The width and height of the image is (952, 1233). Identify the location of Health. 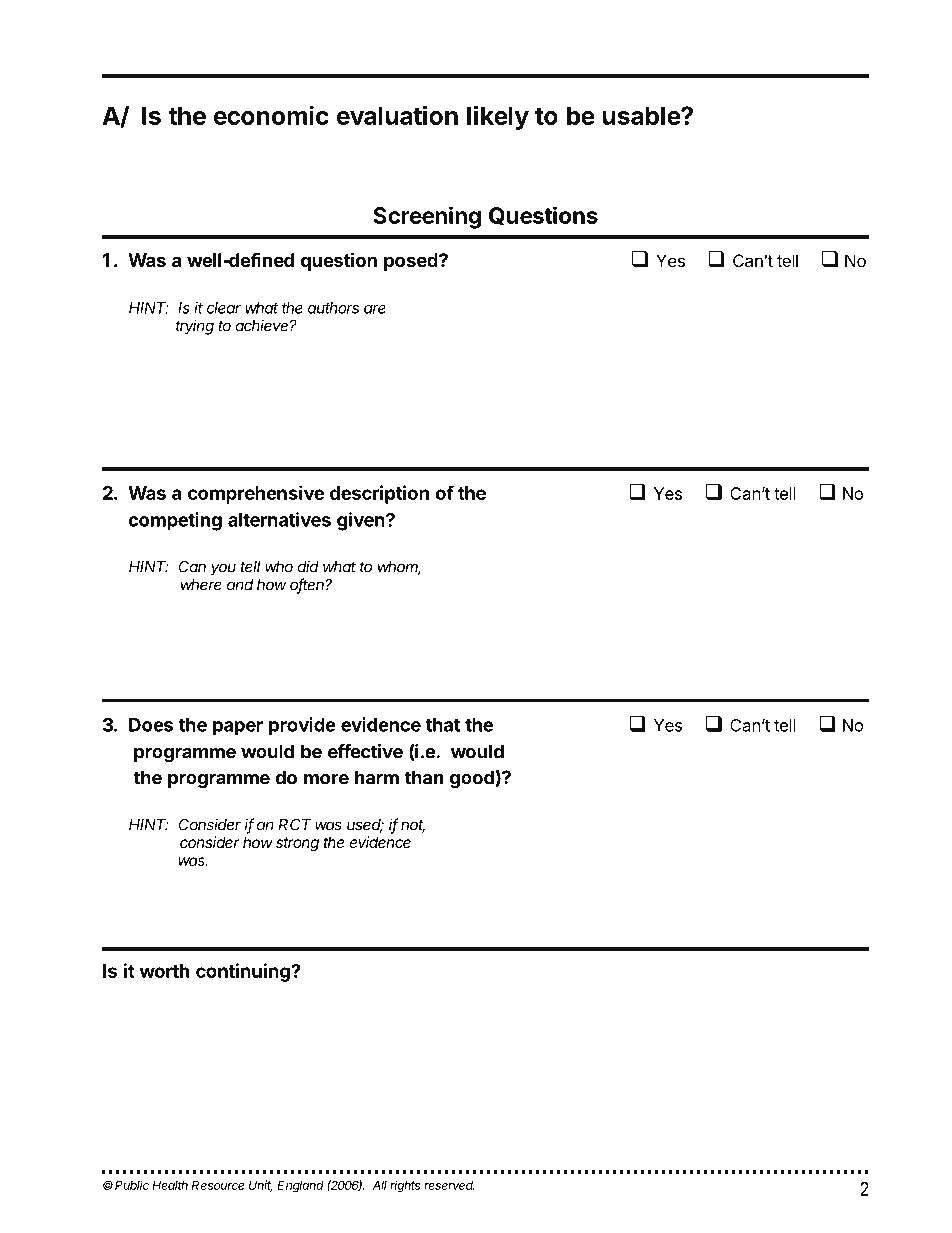
(170, 1185).
